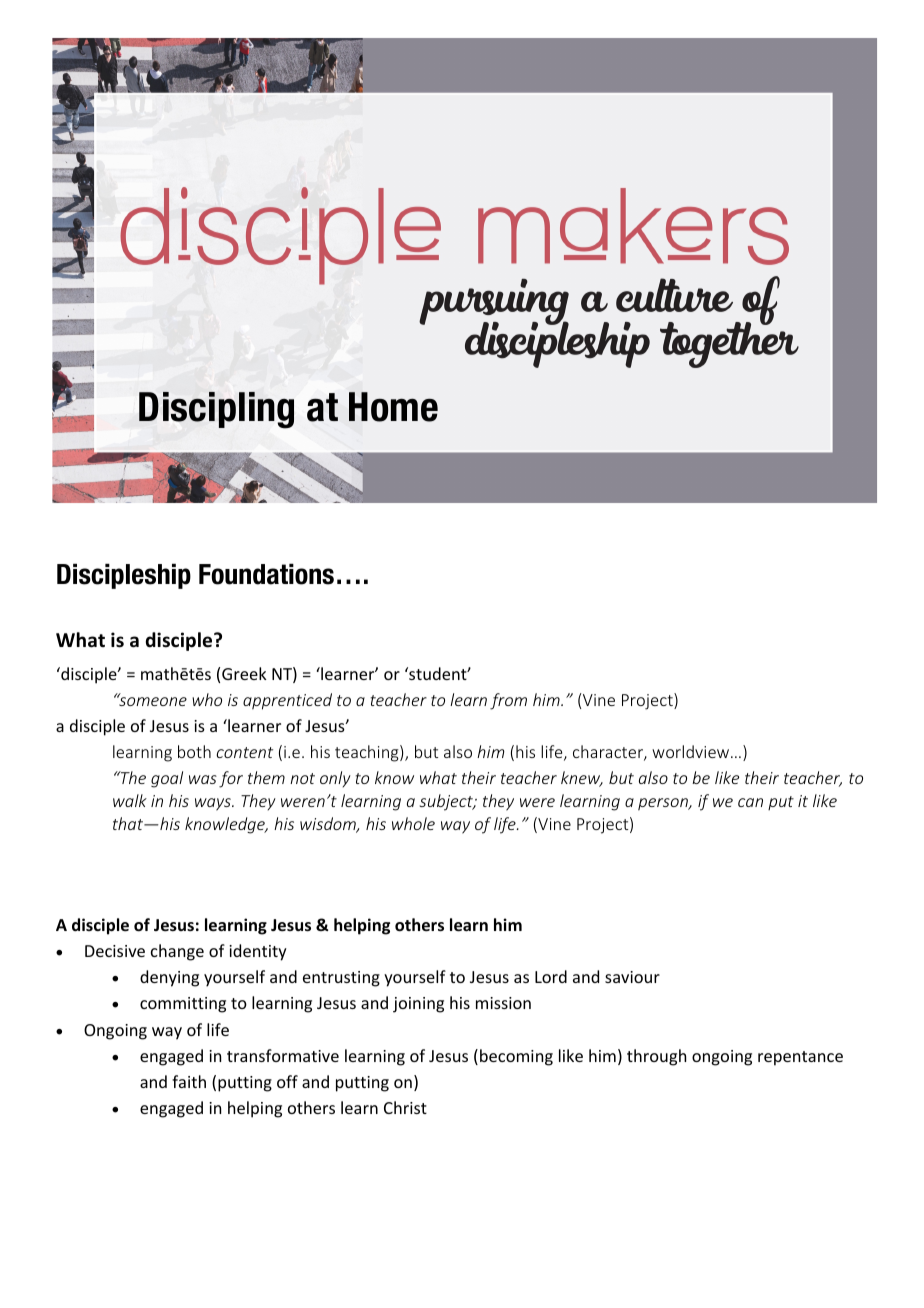  I want to click on from, so click(508, 701).
